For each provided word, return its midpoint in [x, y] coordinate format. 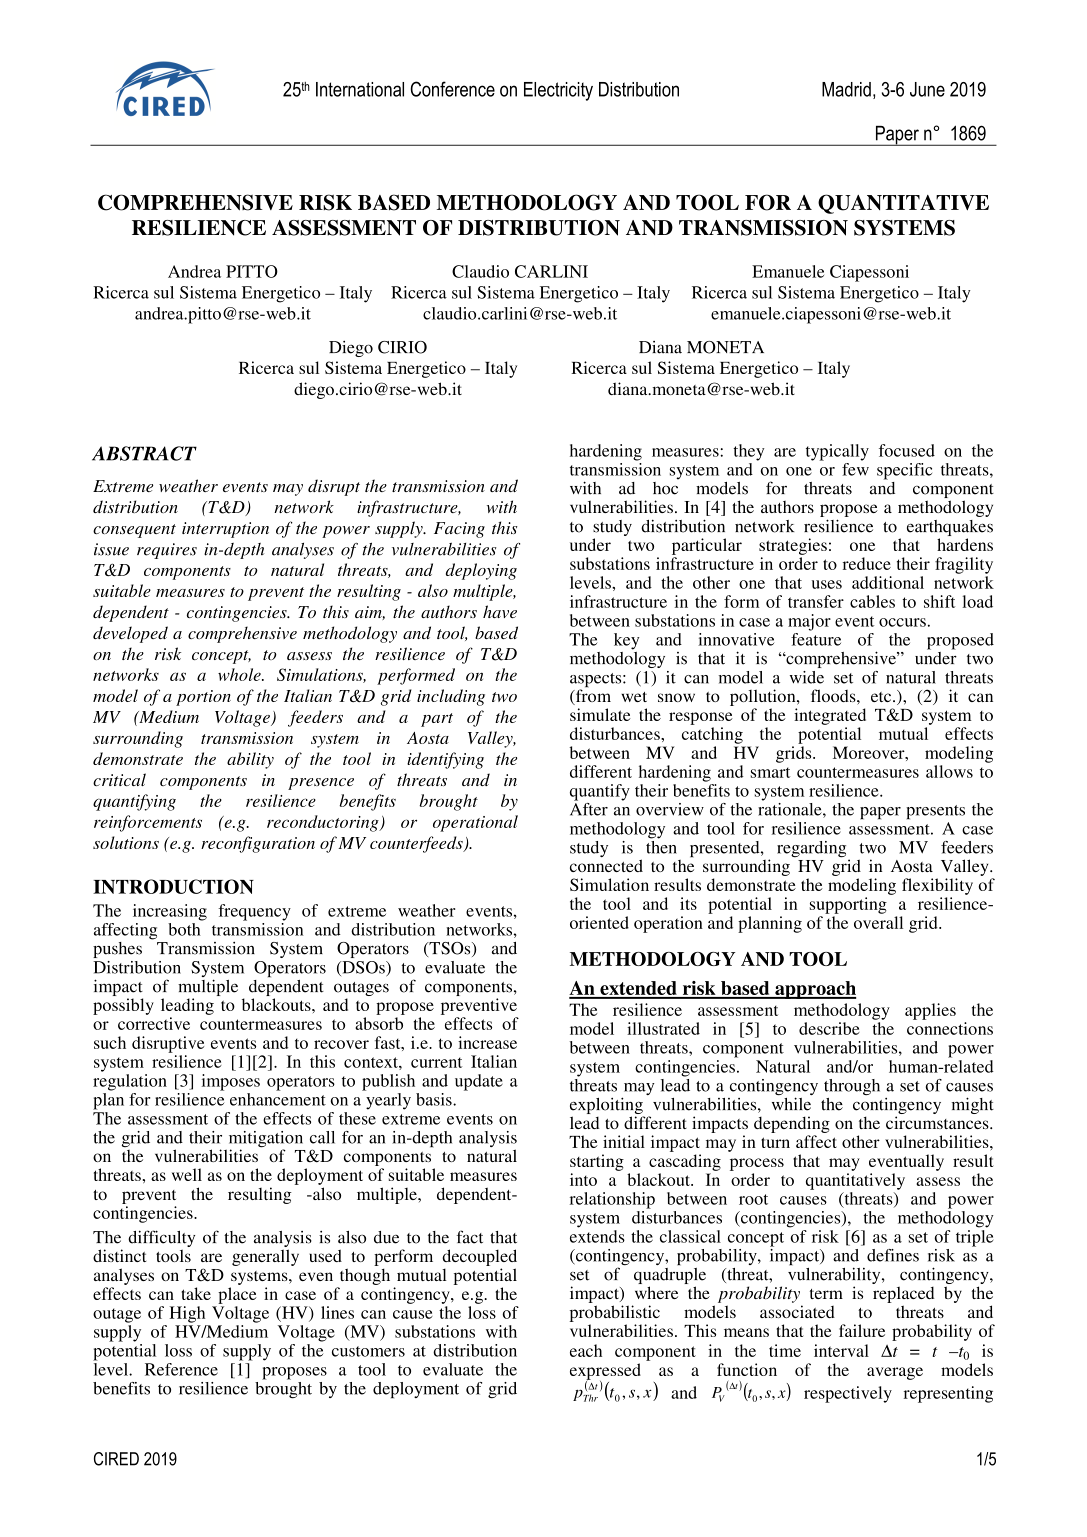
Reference [181, 1369]
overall [878, 922]
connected [606, 865]
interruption [225, 530]
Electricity [558, 91]
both [185, 928]
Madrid [846, 89]
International [360, 89]
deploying [481, 571]
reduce [867, 563]
